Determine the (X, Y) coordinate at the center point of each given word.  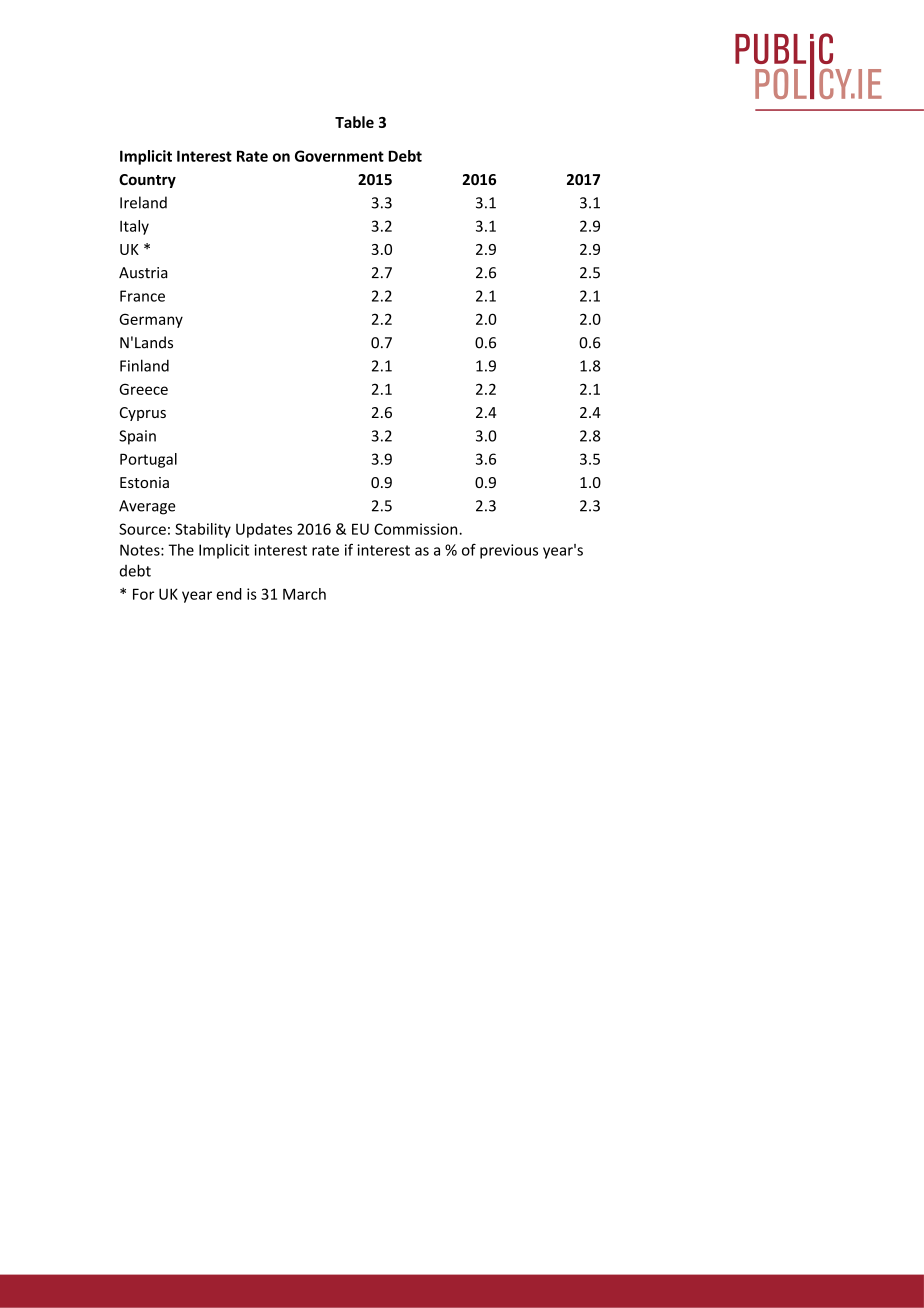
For (143, 594)
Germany (151, 320)
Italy (134, 227)
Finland (144, 365)
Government (339, 156)
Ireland (143, 202)
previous (509, 551)
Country (147, 181)
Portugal (148, 460)
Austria (143, 273)
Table (354, 122)
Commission (417, 529)
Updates (264, 530)
